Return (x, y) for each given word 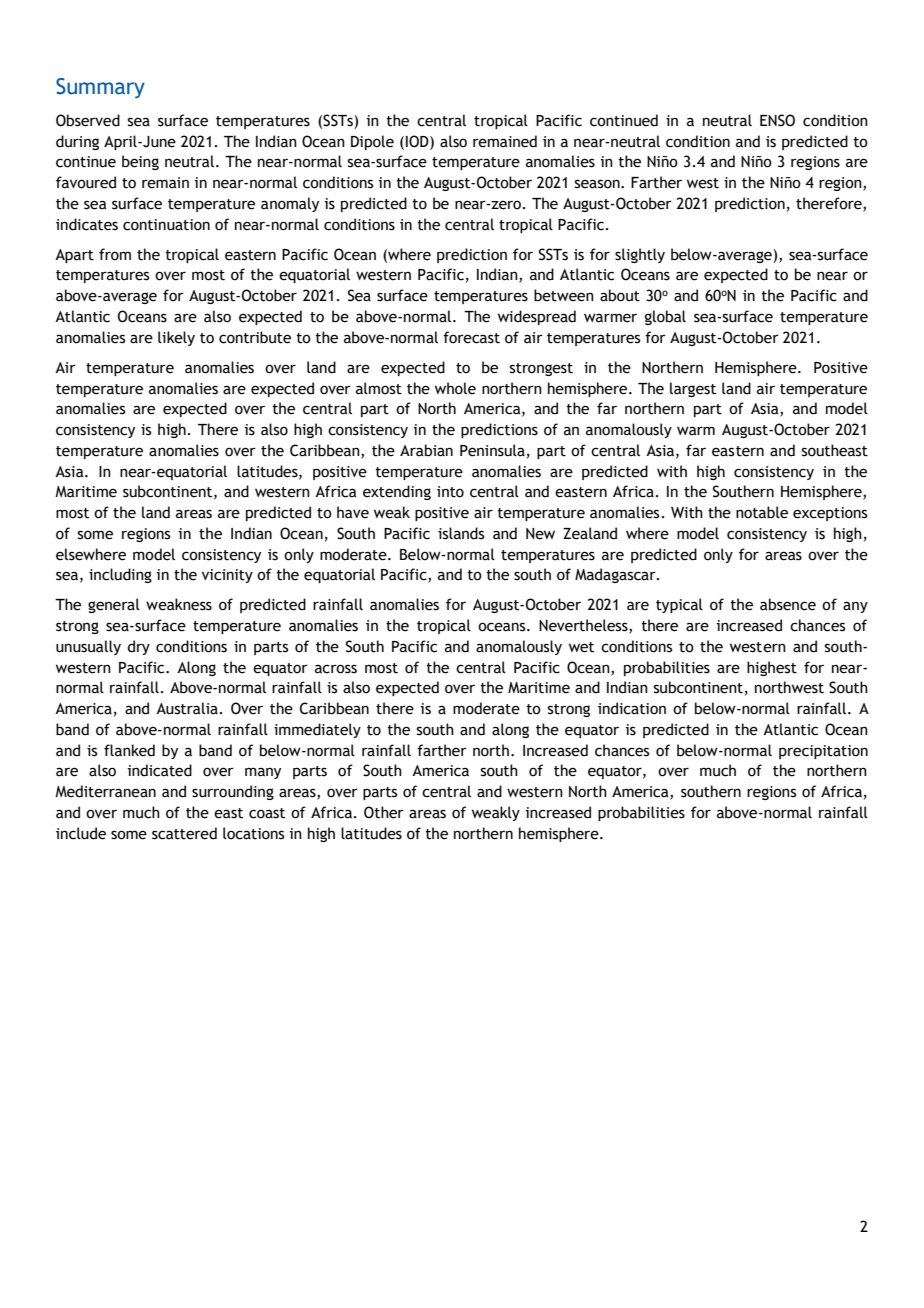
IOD (418, 141)
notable (762, 512)
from (115, 254)
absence (788, 604)
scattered (184, 833)
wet (581, 647)
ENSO (777, 120)
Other (384, 812)
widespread (537, 317)
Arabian (426, 450)
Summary (100, 88)
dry (138, 647)
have (353, 512)
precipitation (823, 752)
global (665, 317)
